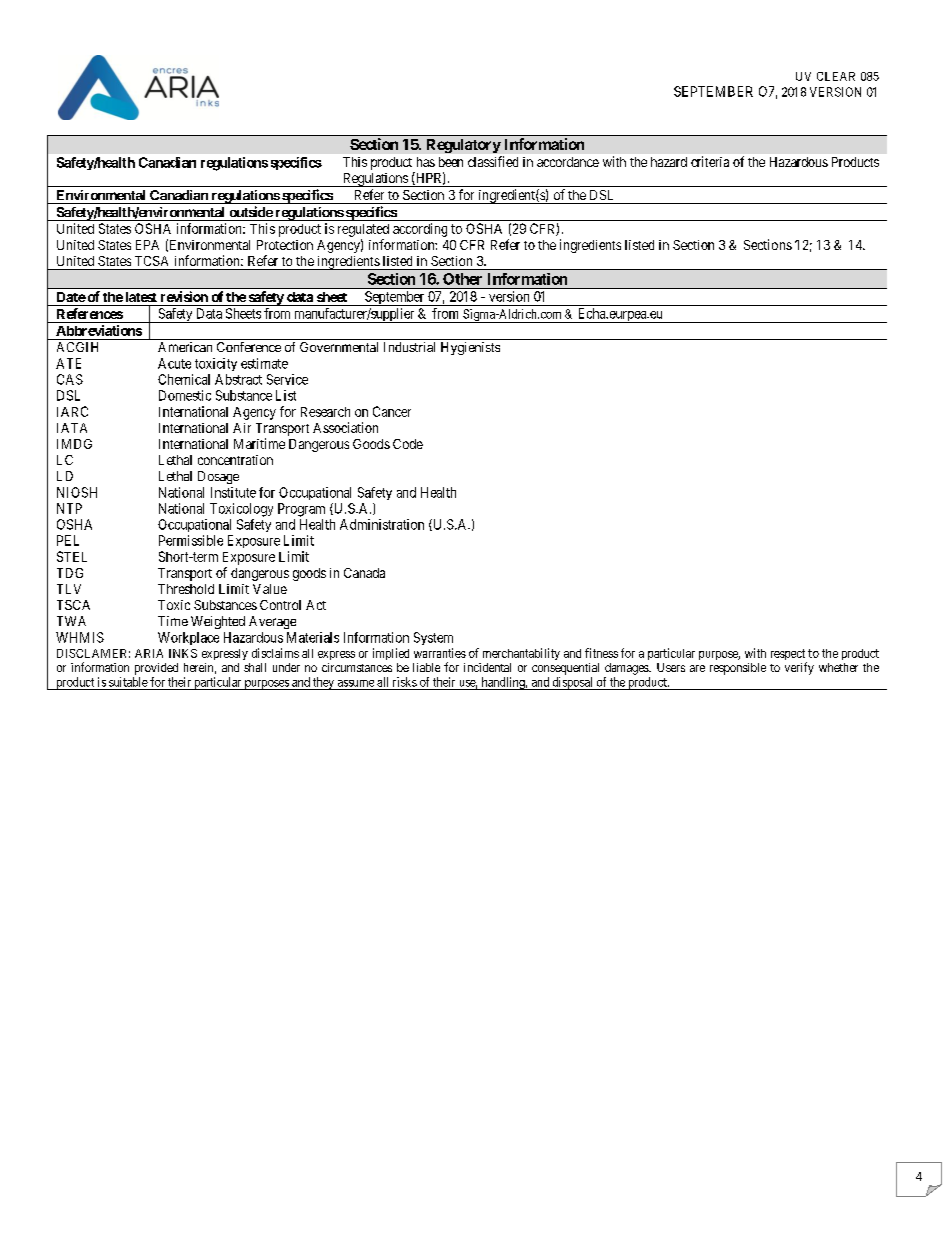  What do you see at coordinates (470, 348) in the image?
I see `Hygienists` at bounding box center [470, 348].
